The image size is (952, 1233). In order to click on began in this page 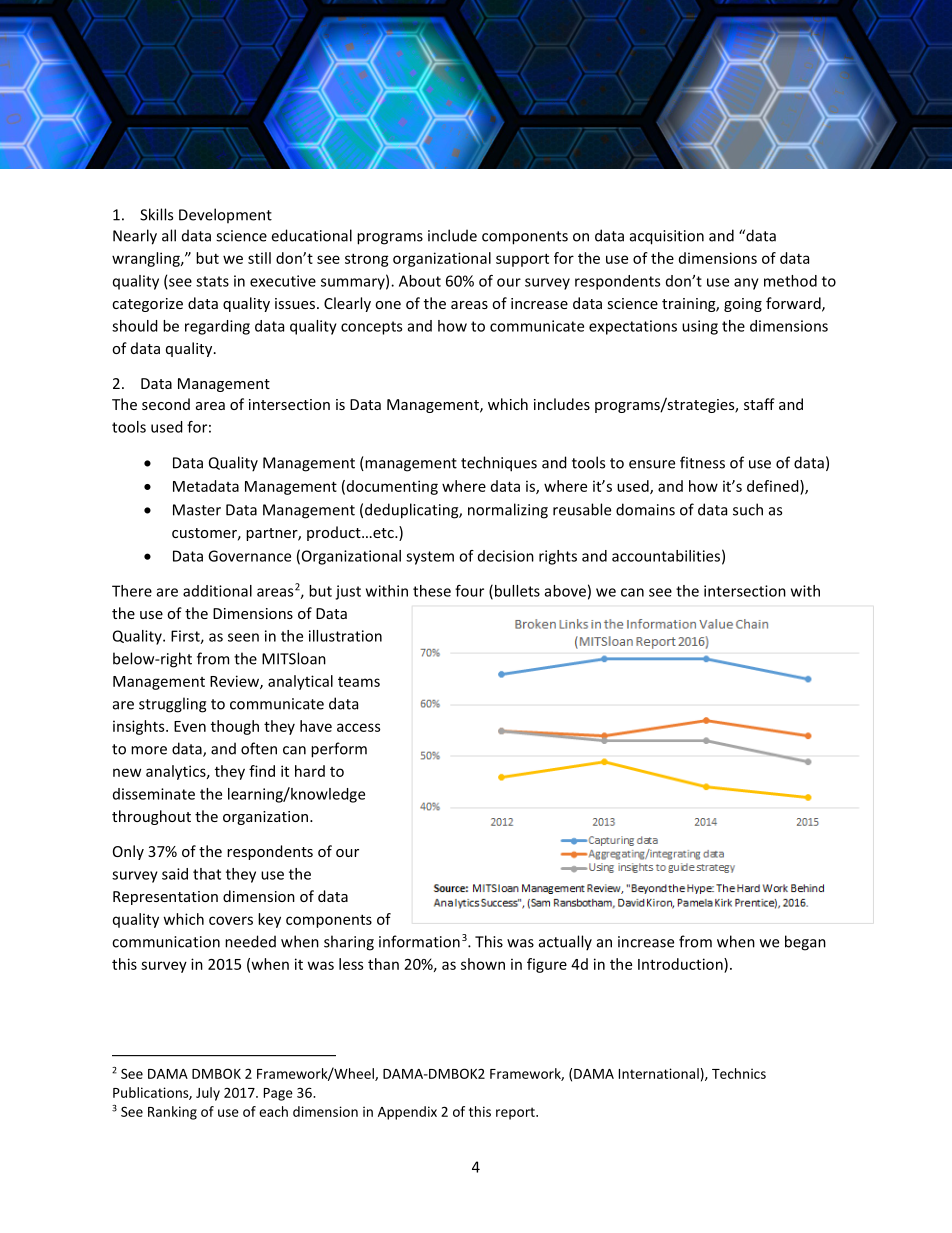, I will do `click(805, 943)`.
